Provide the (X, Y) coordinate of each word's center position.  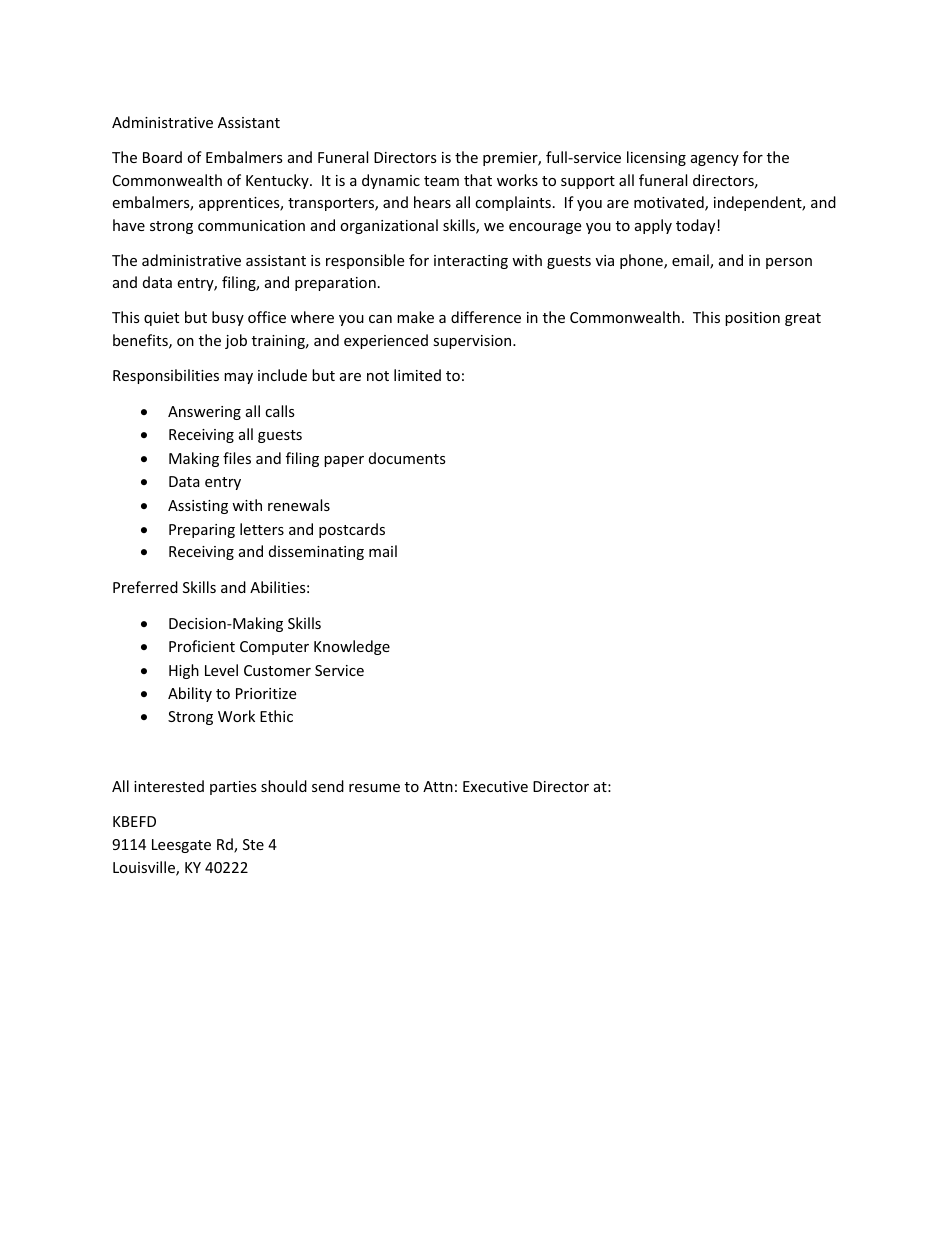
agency (715, 160)
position (752, 319)
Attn (438, 786)
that (478, 180)
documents (407, 458)
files (237, 458)
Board (162, 157)
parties (233, 788)
